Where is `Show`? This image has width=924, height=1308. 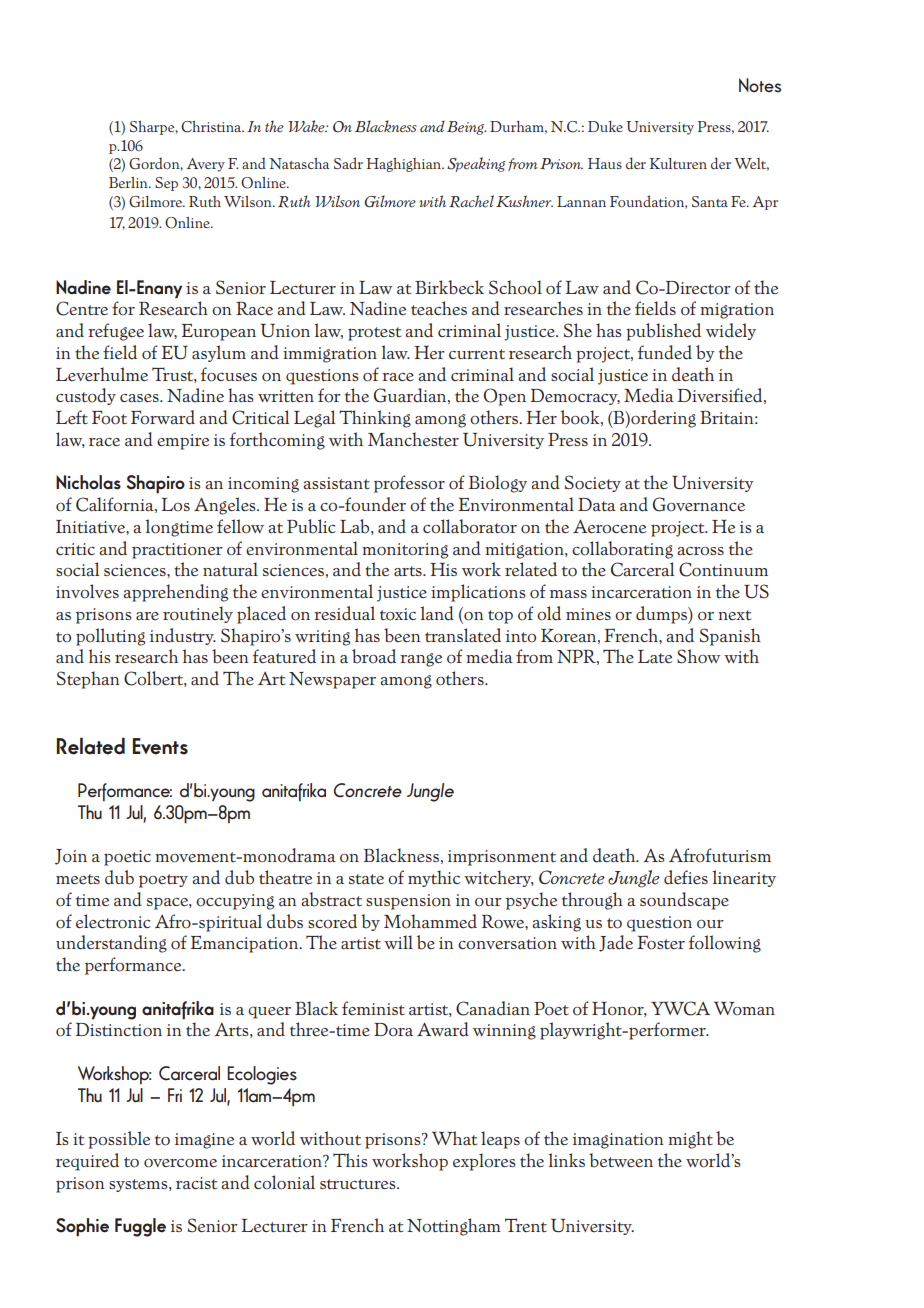
Show is located at coordinates (698, 656).
